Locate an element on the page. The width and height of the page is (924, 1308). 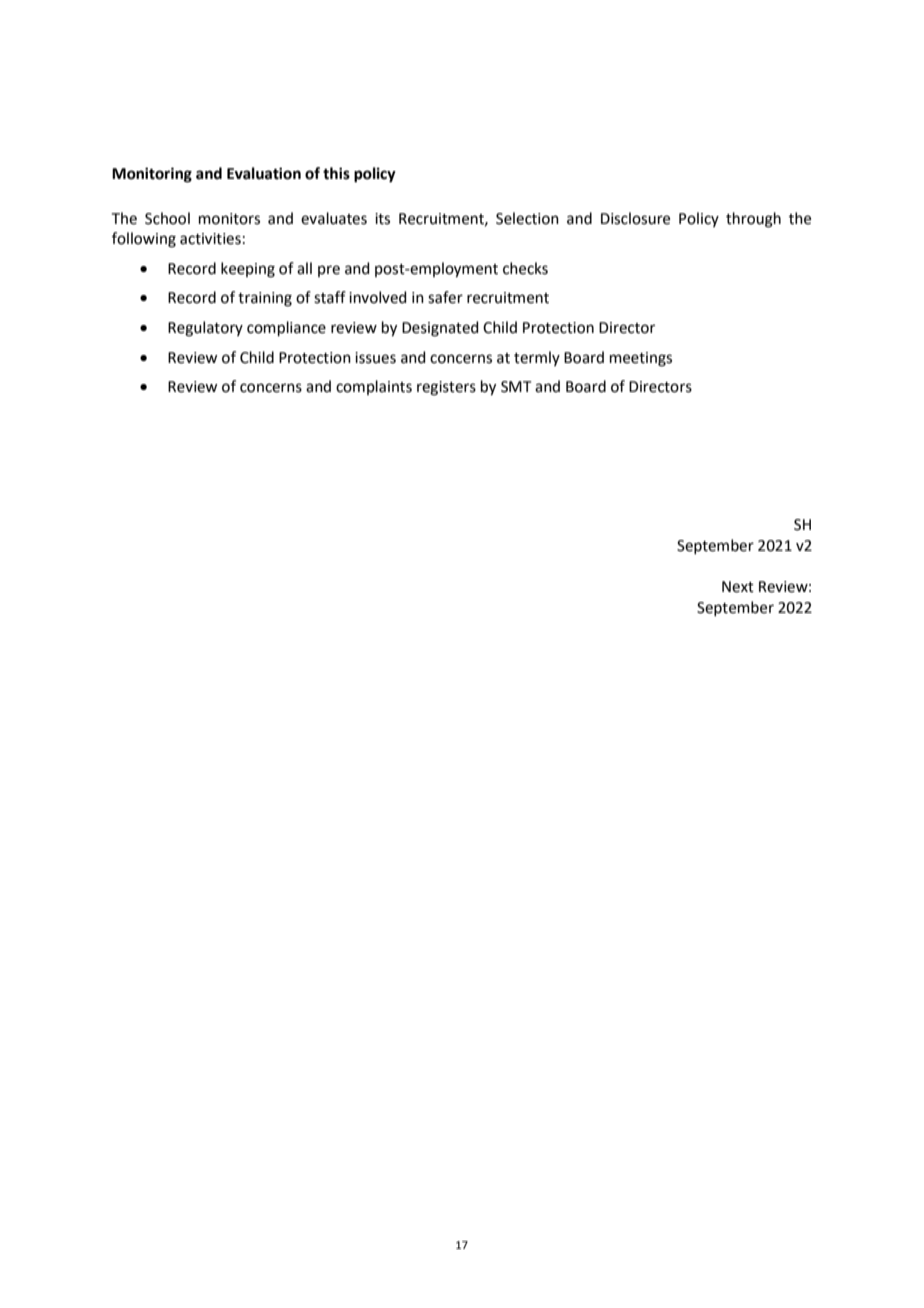
Disclosure is located at coordinates (635, 218).
